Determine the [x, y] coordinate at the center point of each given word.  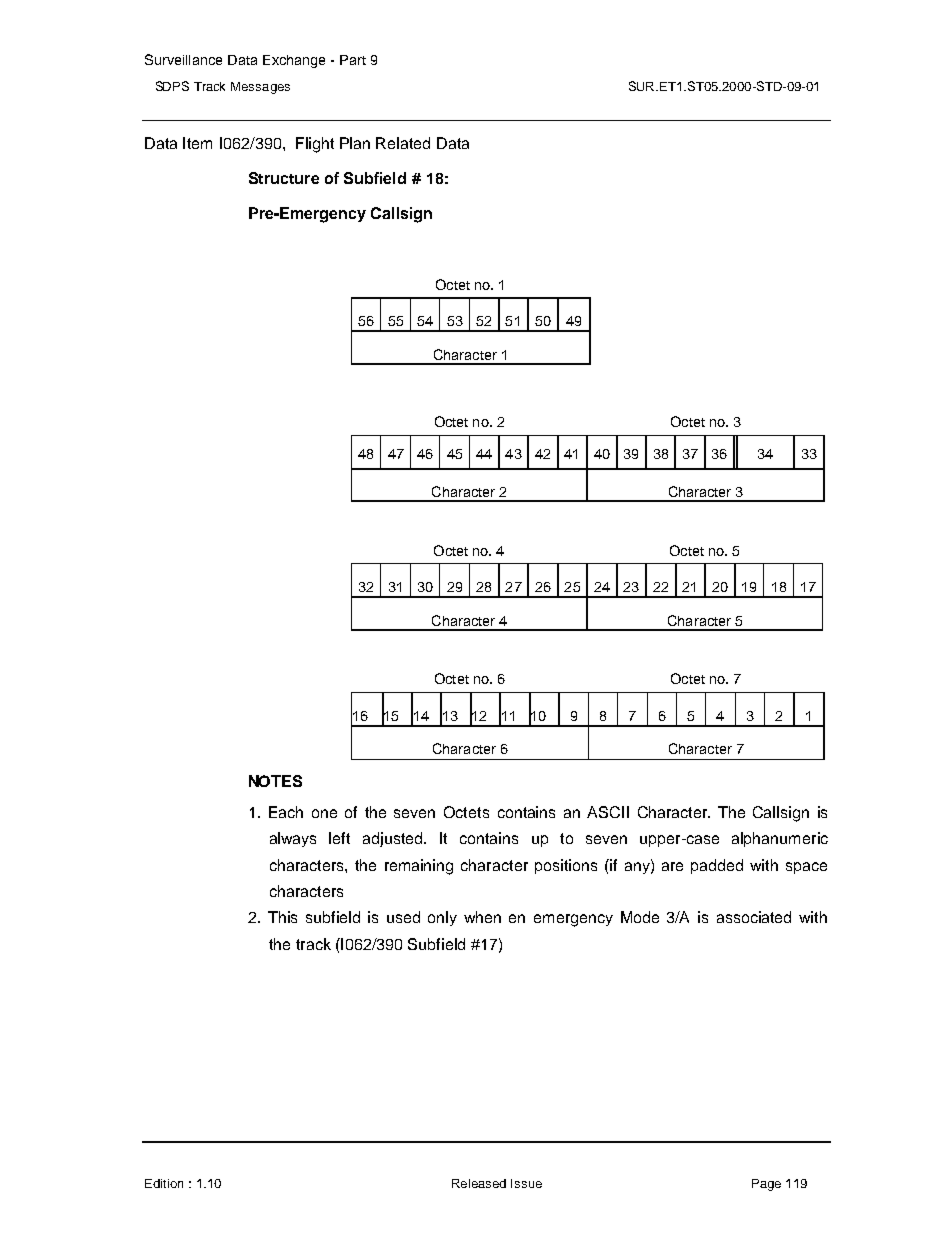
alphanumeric [780, 839]
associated [754, 917]
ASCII [608, 812]
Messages [260, 88]
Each [286, 812]
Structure [284, 178]
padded [717, 866]
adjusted [394, 839]
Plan [355, 143]
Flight [315, 145]
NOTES [275, 781]
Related [403, 143]
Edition [164, 1183]
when [482, 917]
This [282, 917]
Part [353, 60]
